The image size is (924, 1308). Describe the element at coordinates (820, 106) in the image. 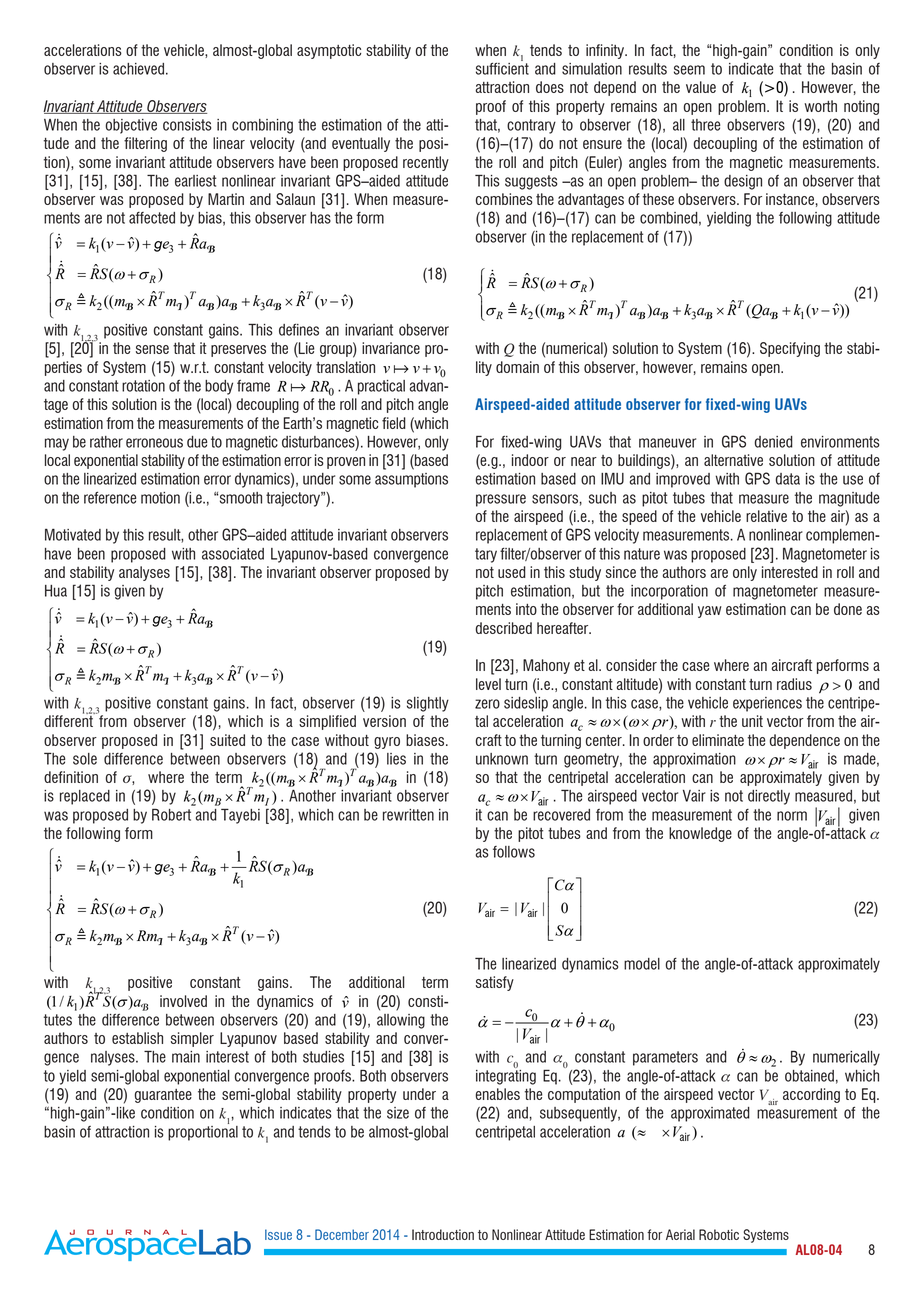

I see `worth` at that location.
